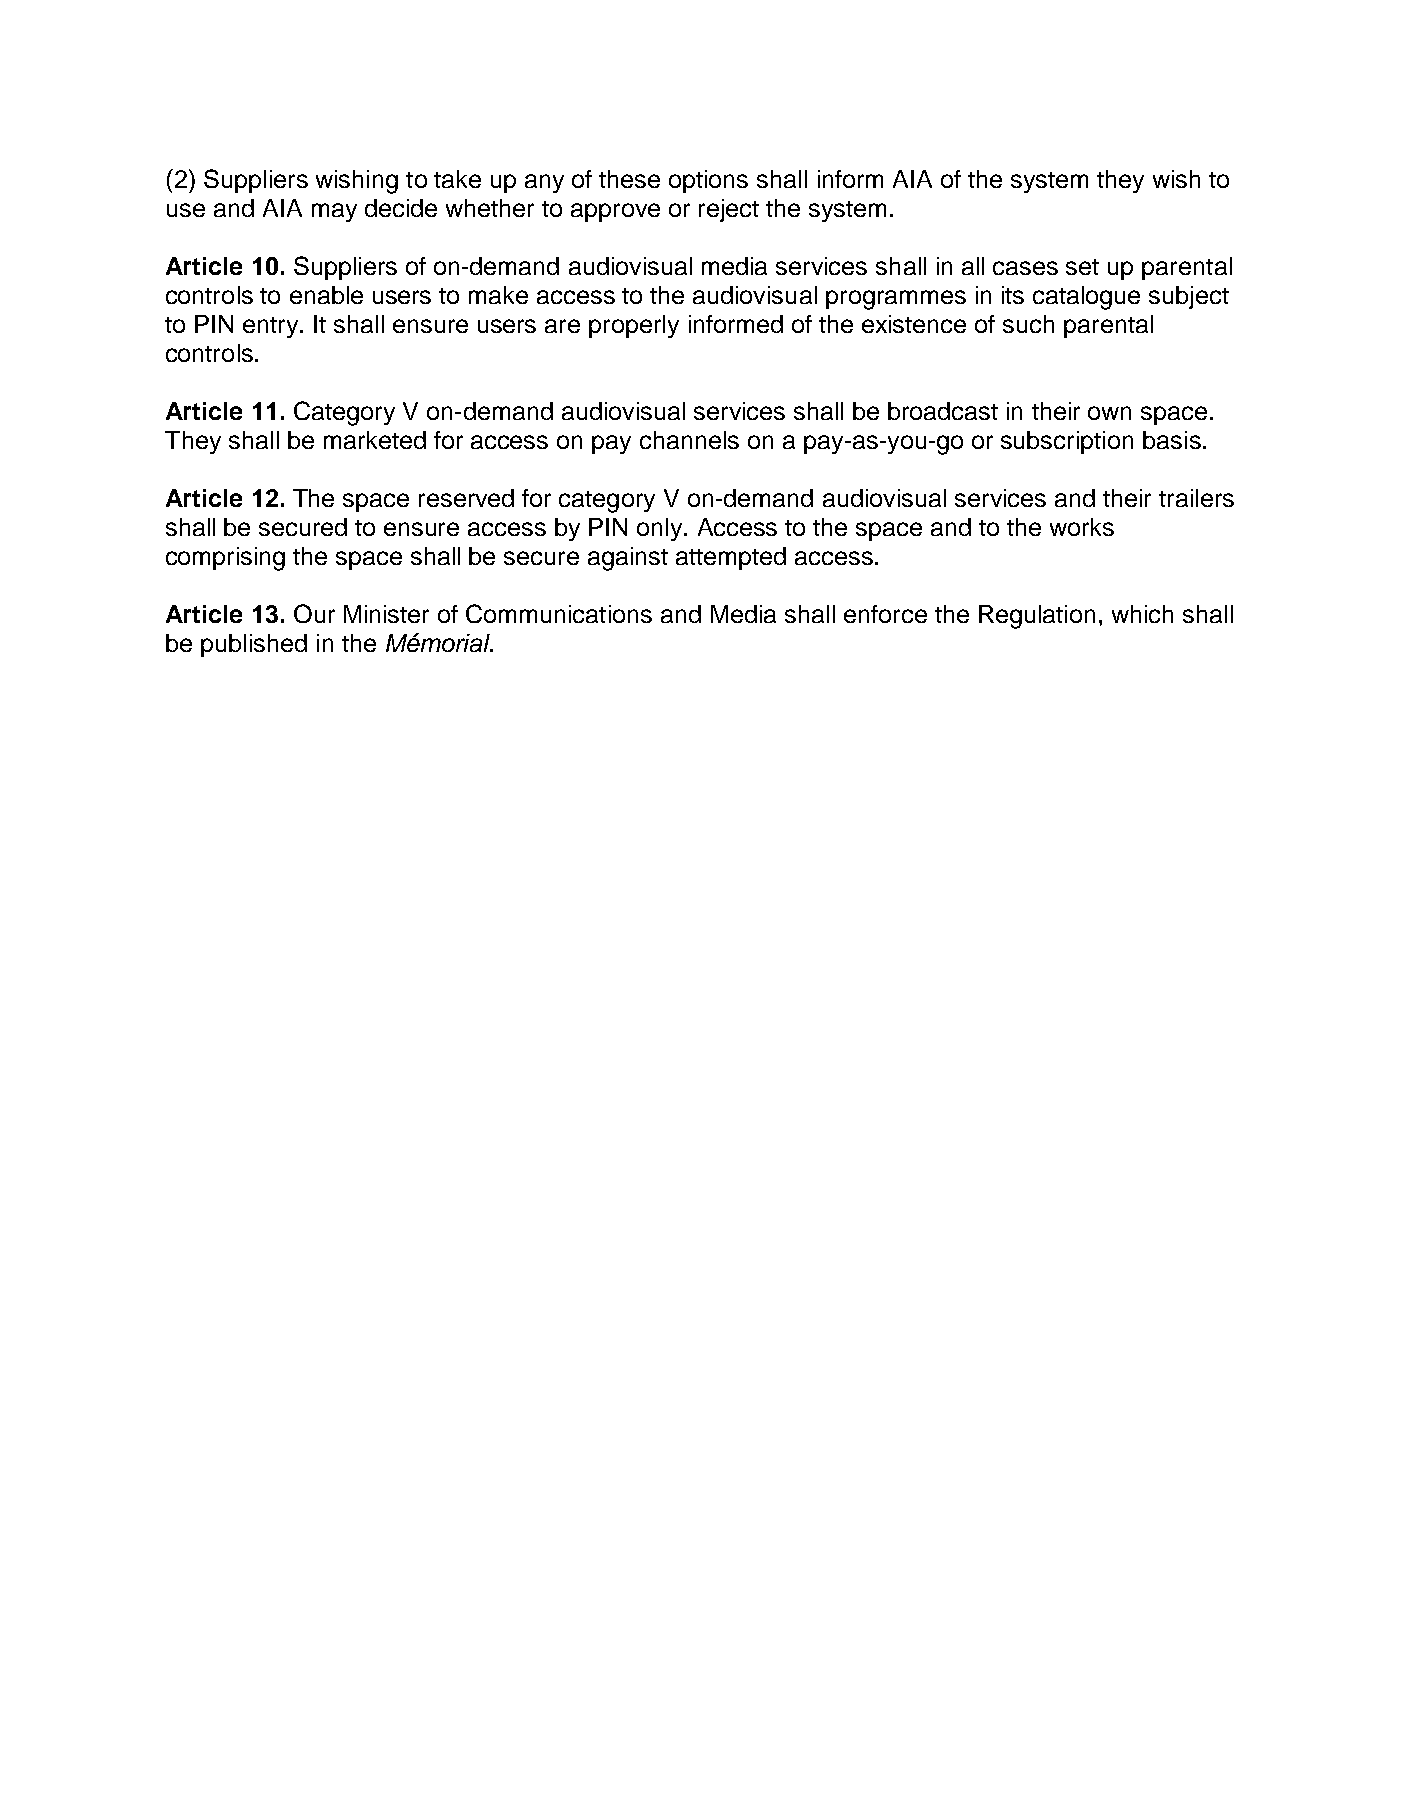 The width and height of the image is (1403, 1815). Describe the element at coordinates (708, 181) in the image. I see `options` at that location.
